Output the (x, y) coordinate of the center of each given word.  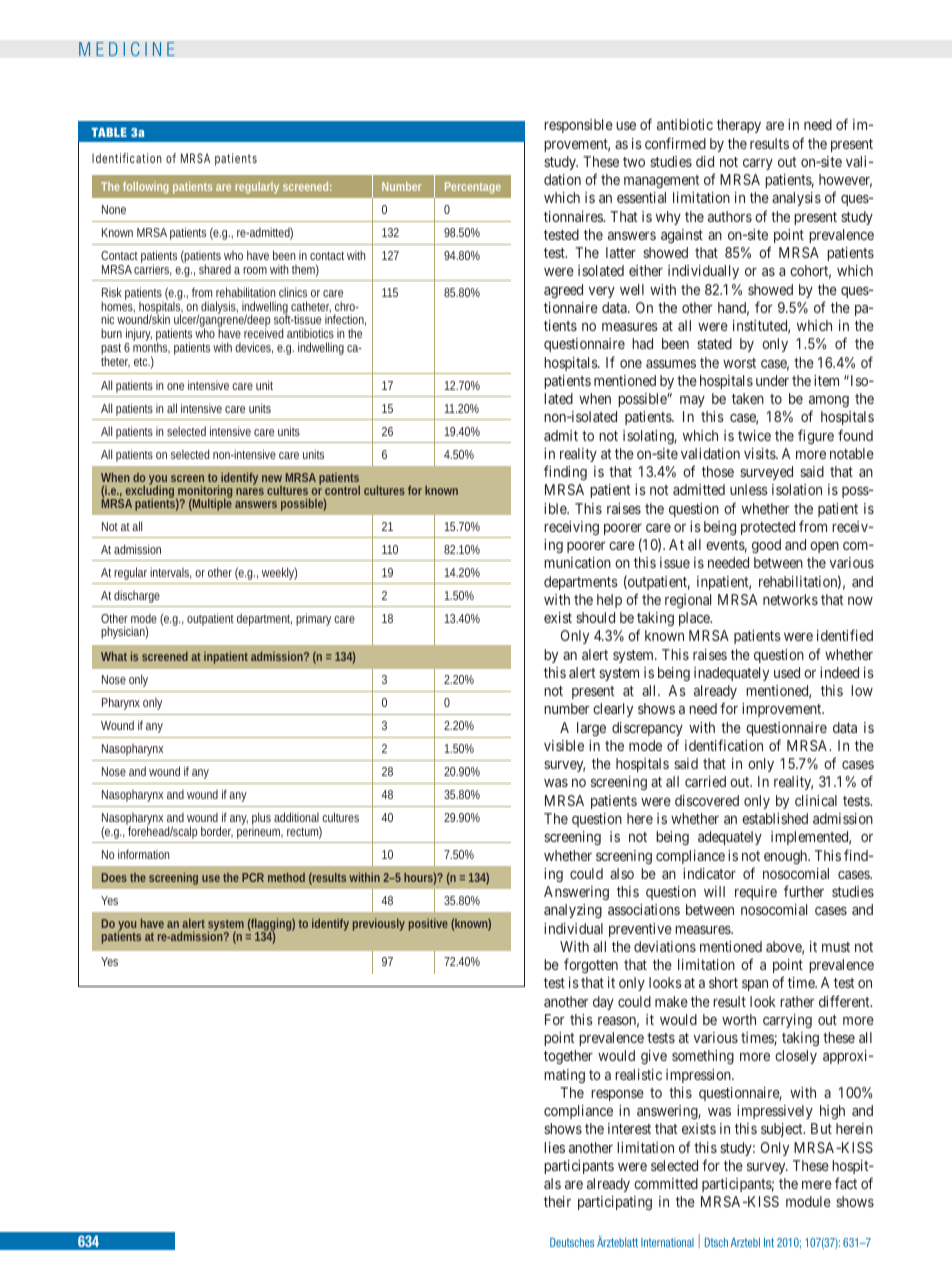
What (114, 656)
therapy (739, 126)
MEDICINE (127, 49)
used (787, 672)
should (595, 617)
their (557, 1201)
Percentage (473, 188)
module (808, 1201)
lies (554, 1147)
